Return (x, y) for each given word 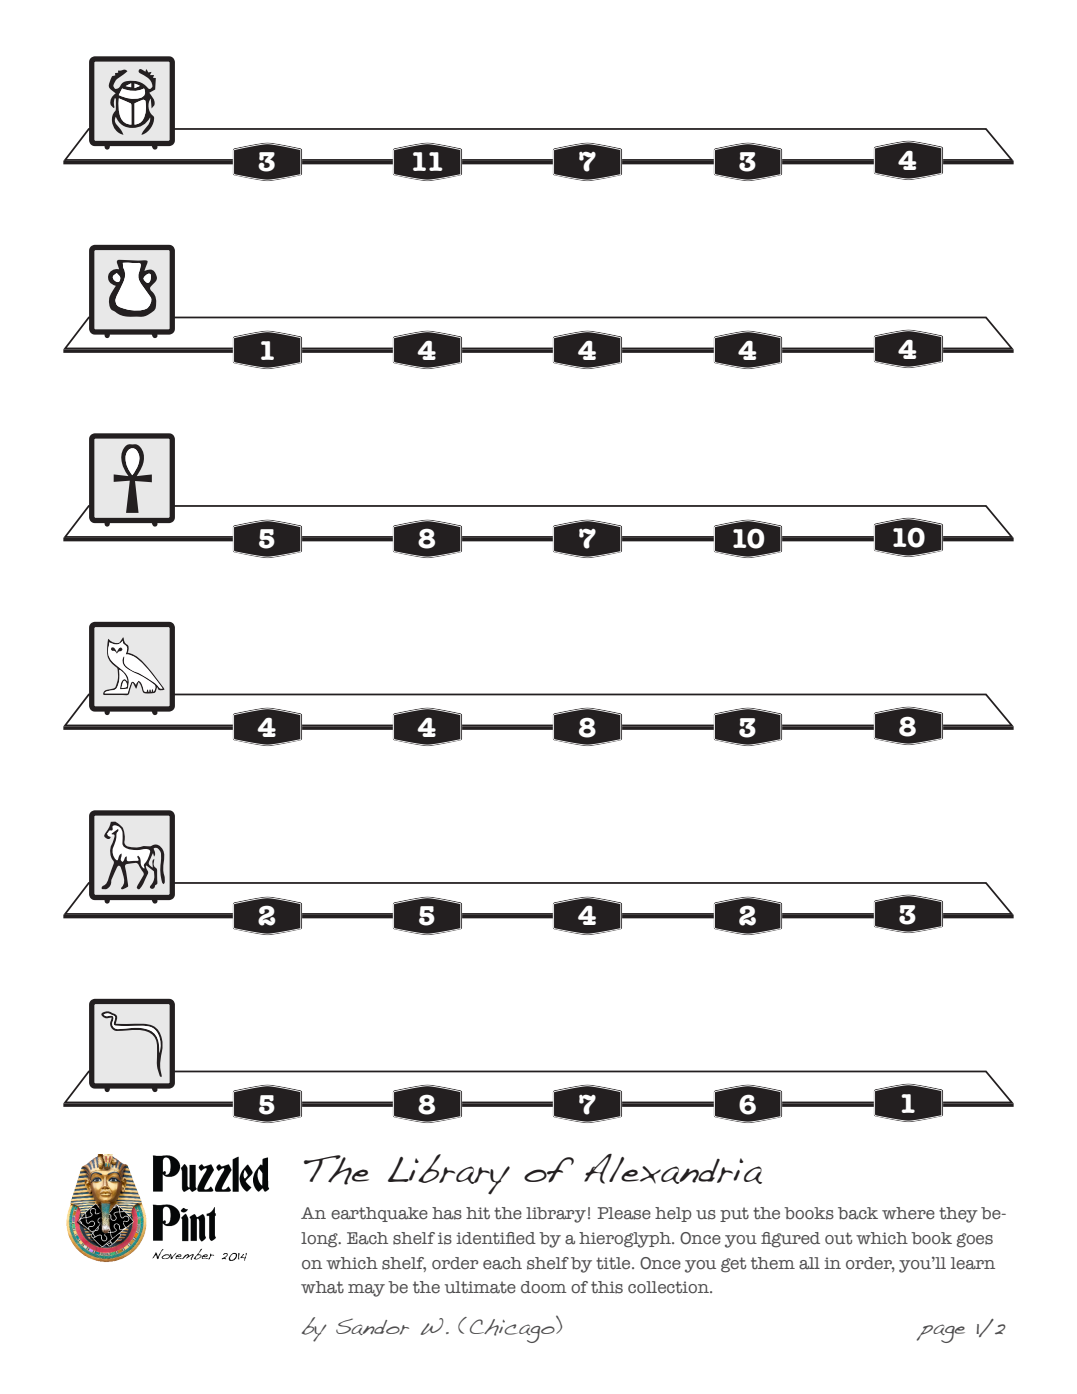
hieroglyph (626, 1240)
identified (496, 1238)
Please (624, 1213)
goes (975, 1240)
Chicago (513, 1329)
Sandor (372, 1326)
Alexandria (673, 1169)
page (941, 1333)
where (908, 1213)
